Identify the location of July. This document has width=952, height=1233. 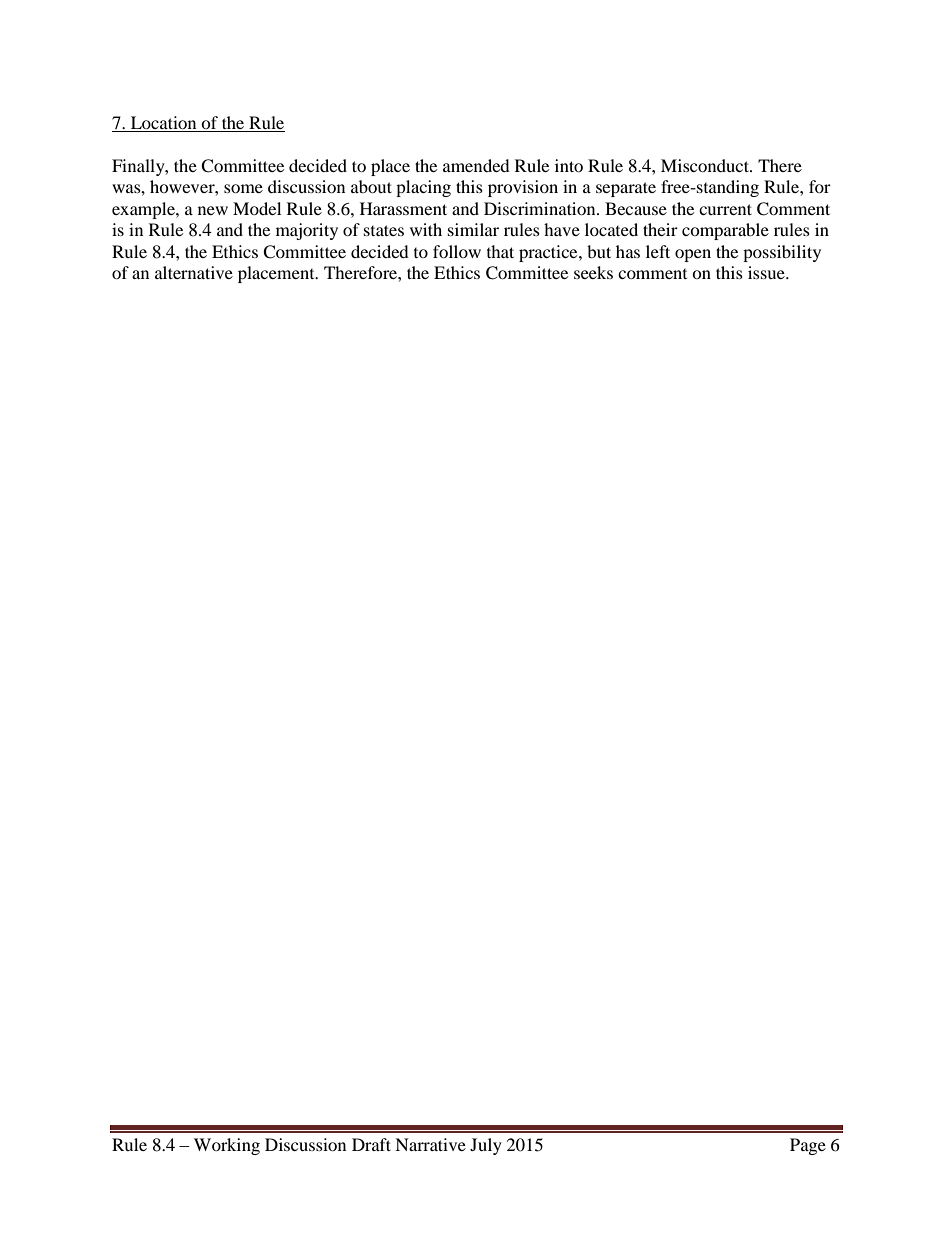
(486, 1146).
